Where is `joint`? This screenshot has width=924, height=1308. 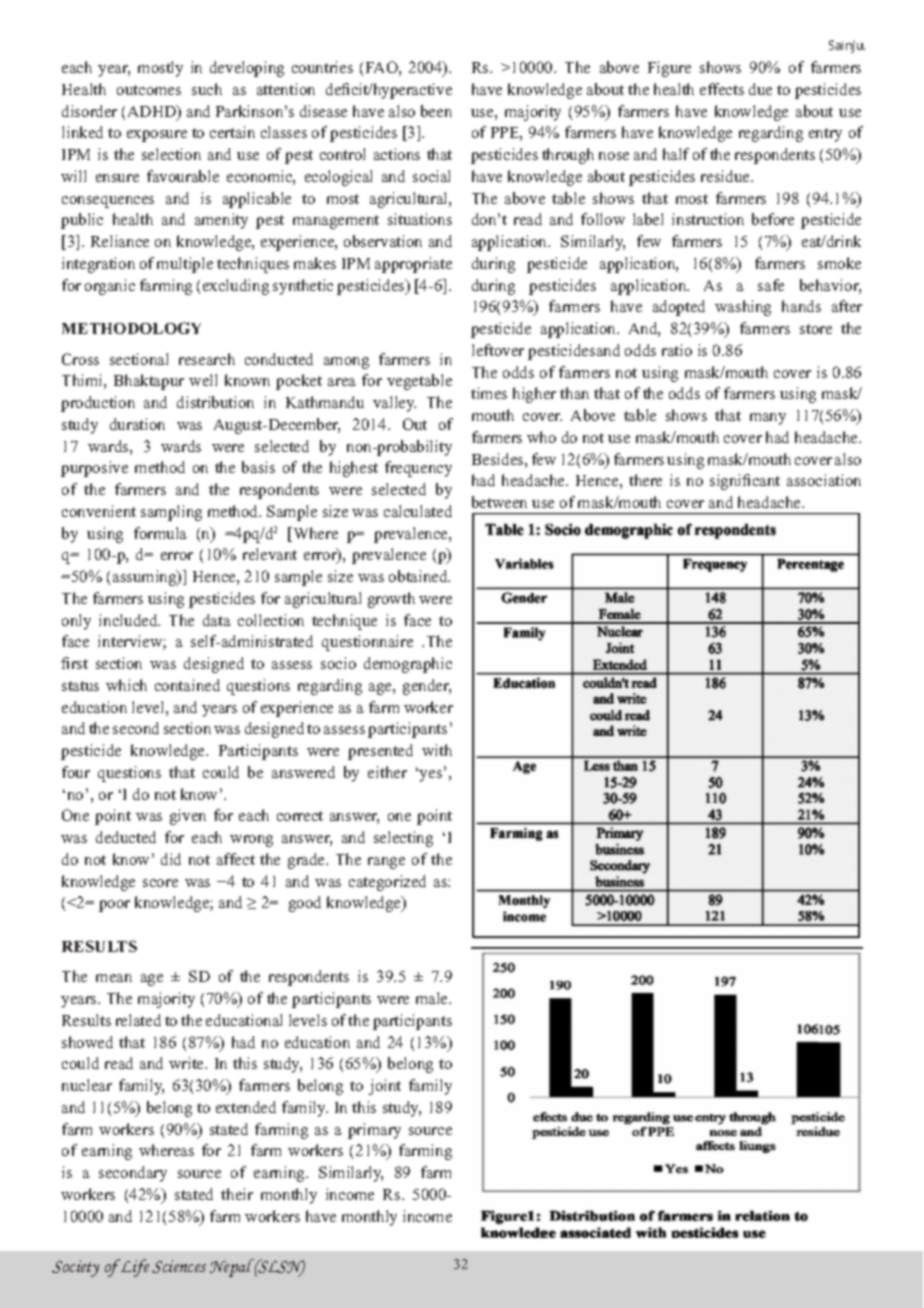
joint is located at coordinates (385, 1087).
